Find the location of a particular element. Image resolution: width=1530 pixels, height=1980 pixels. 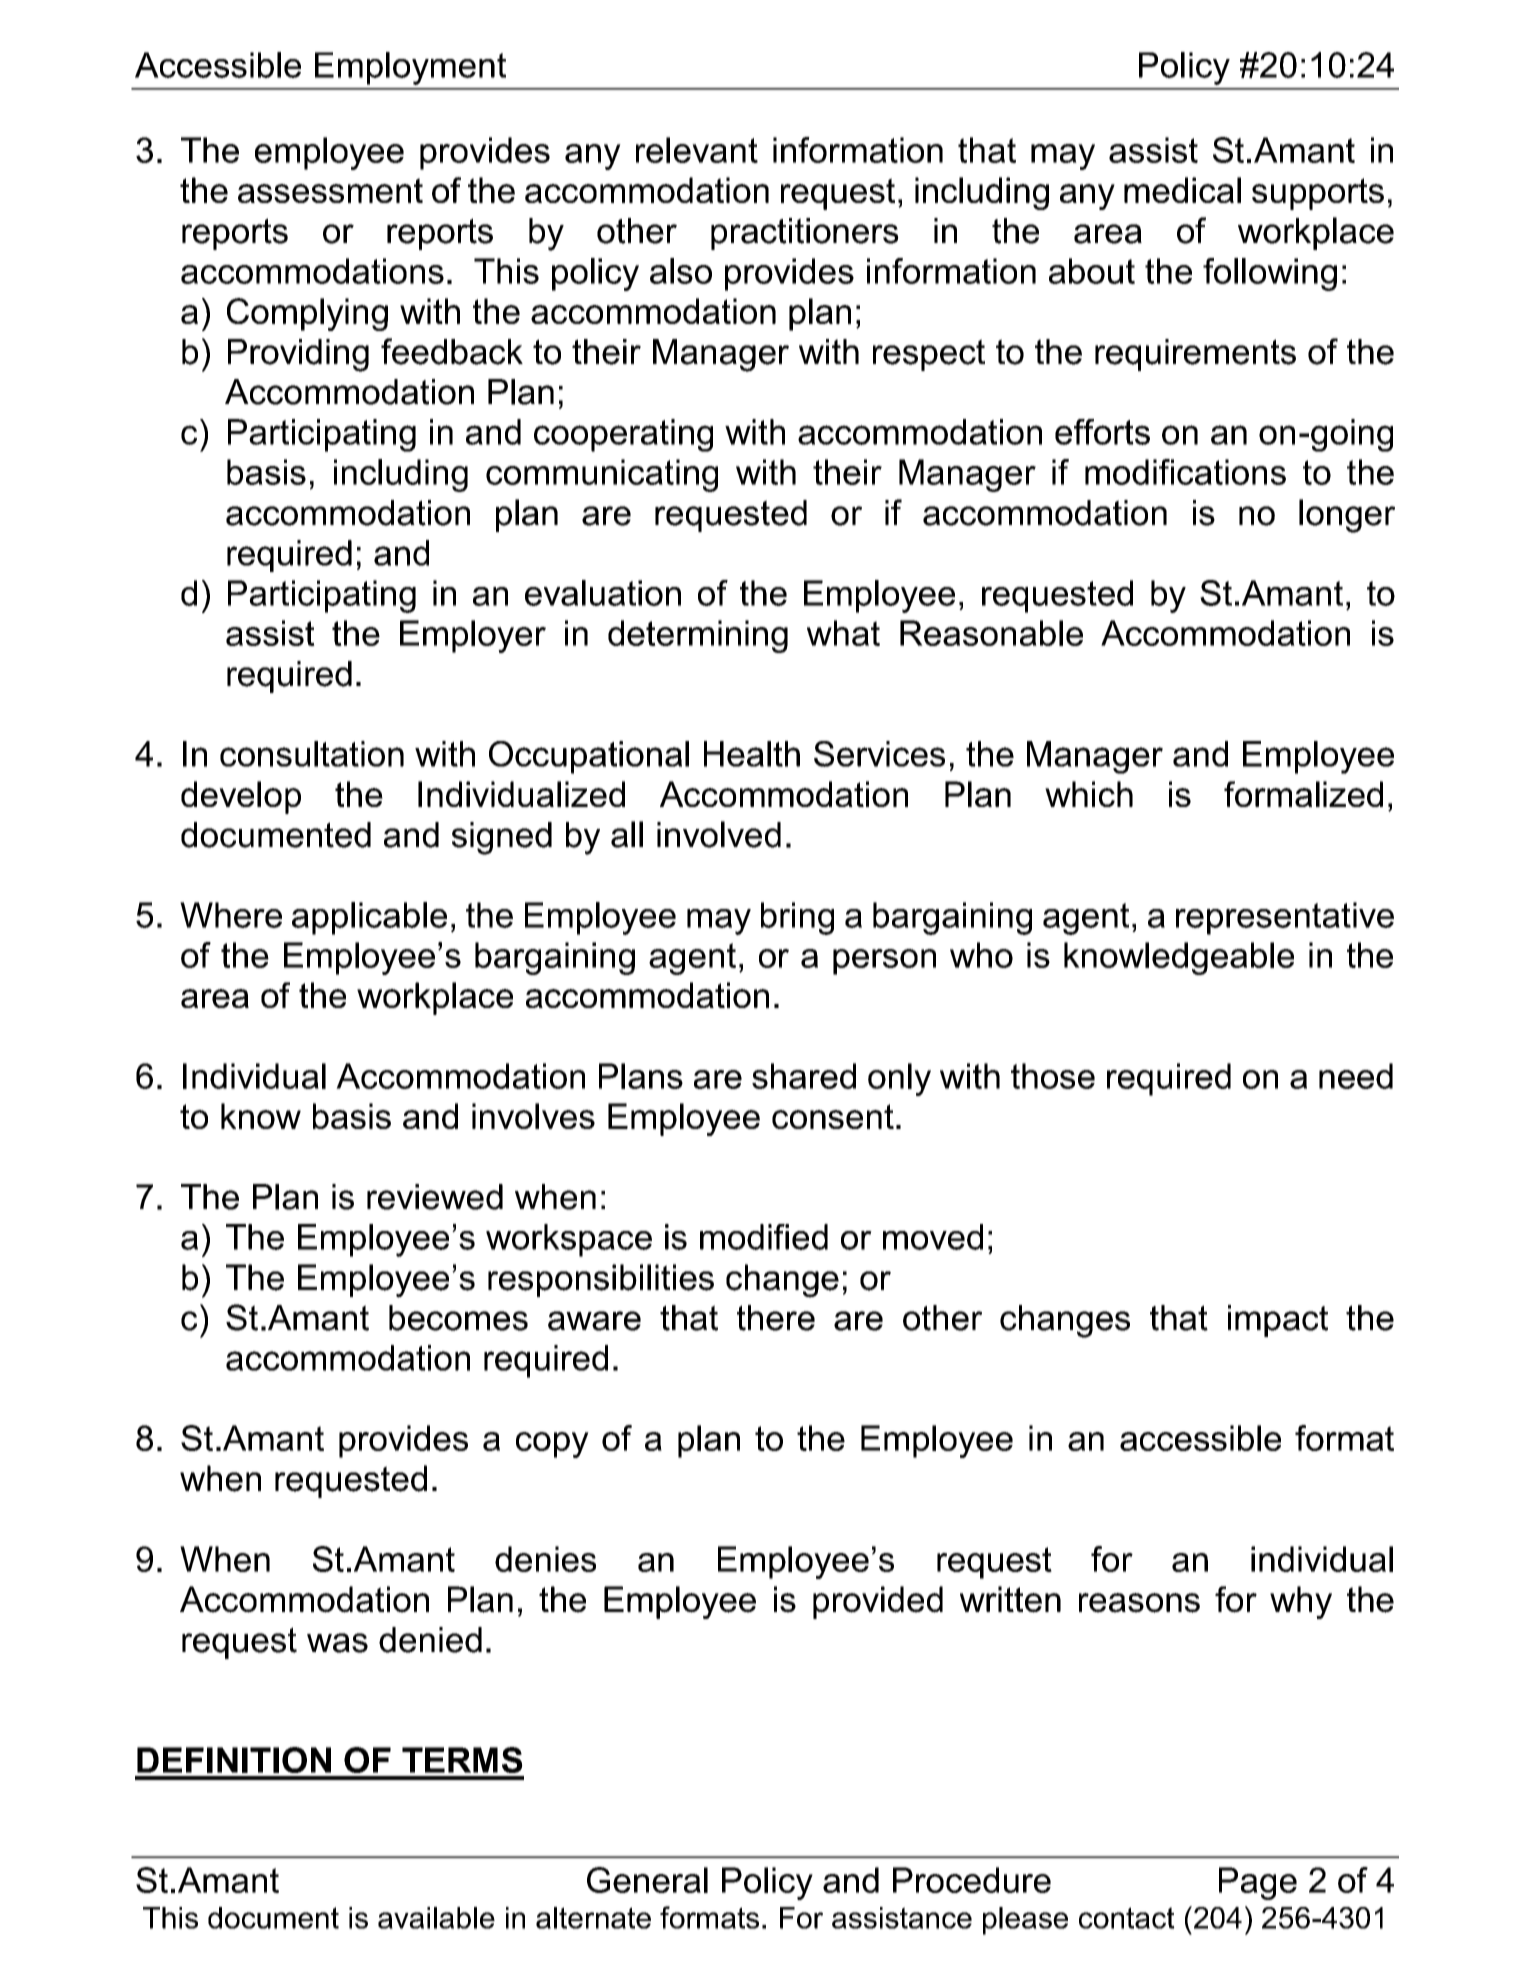

consent is located at coordinates (833, 1116).
